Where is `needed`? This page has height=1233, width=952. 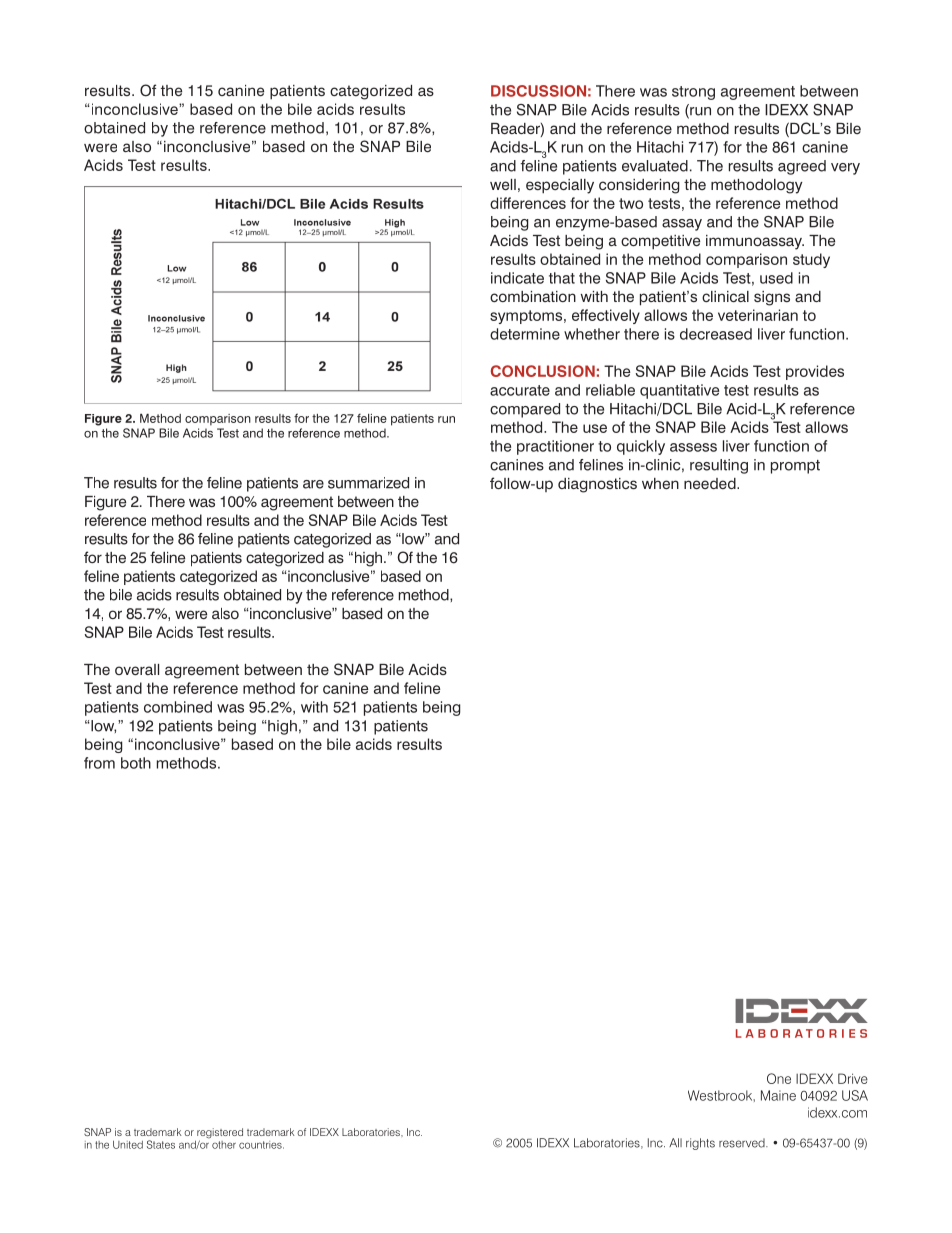 needed is located at coordinates (711, 484).
